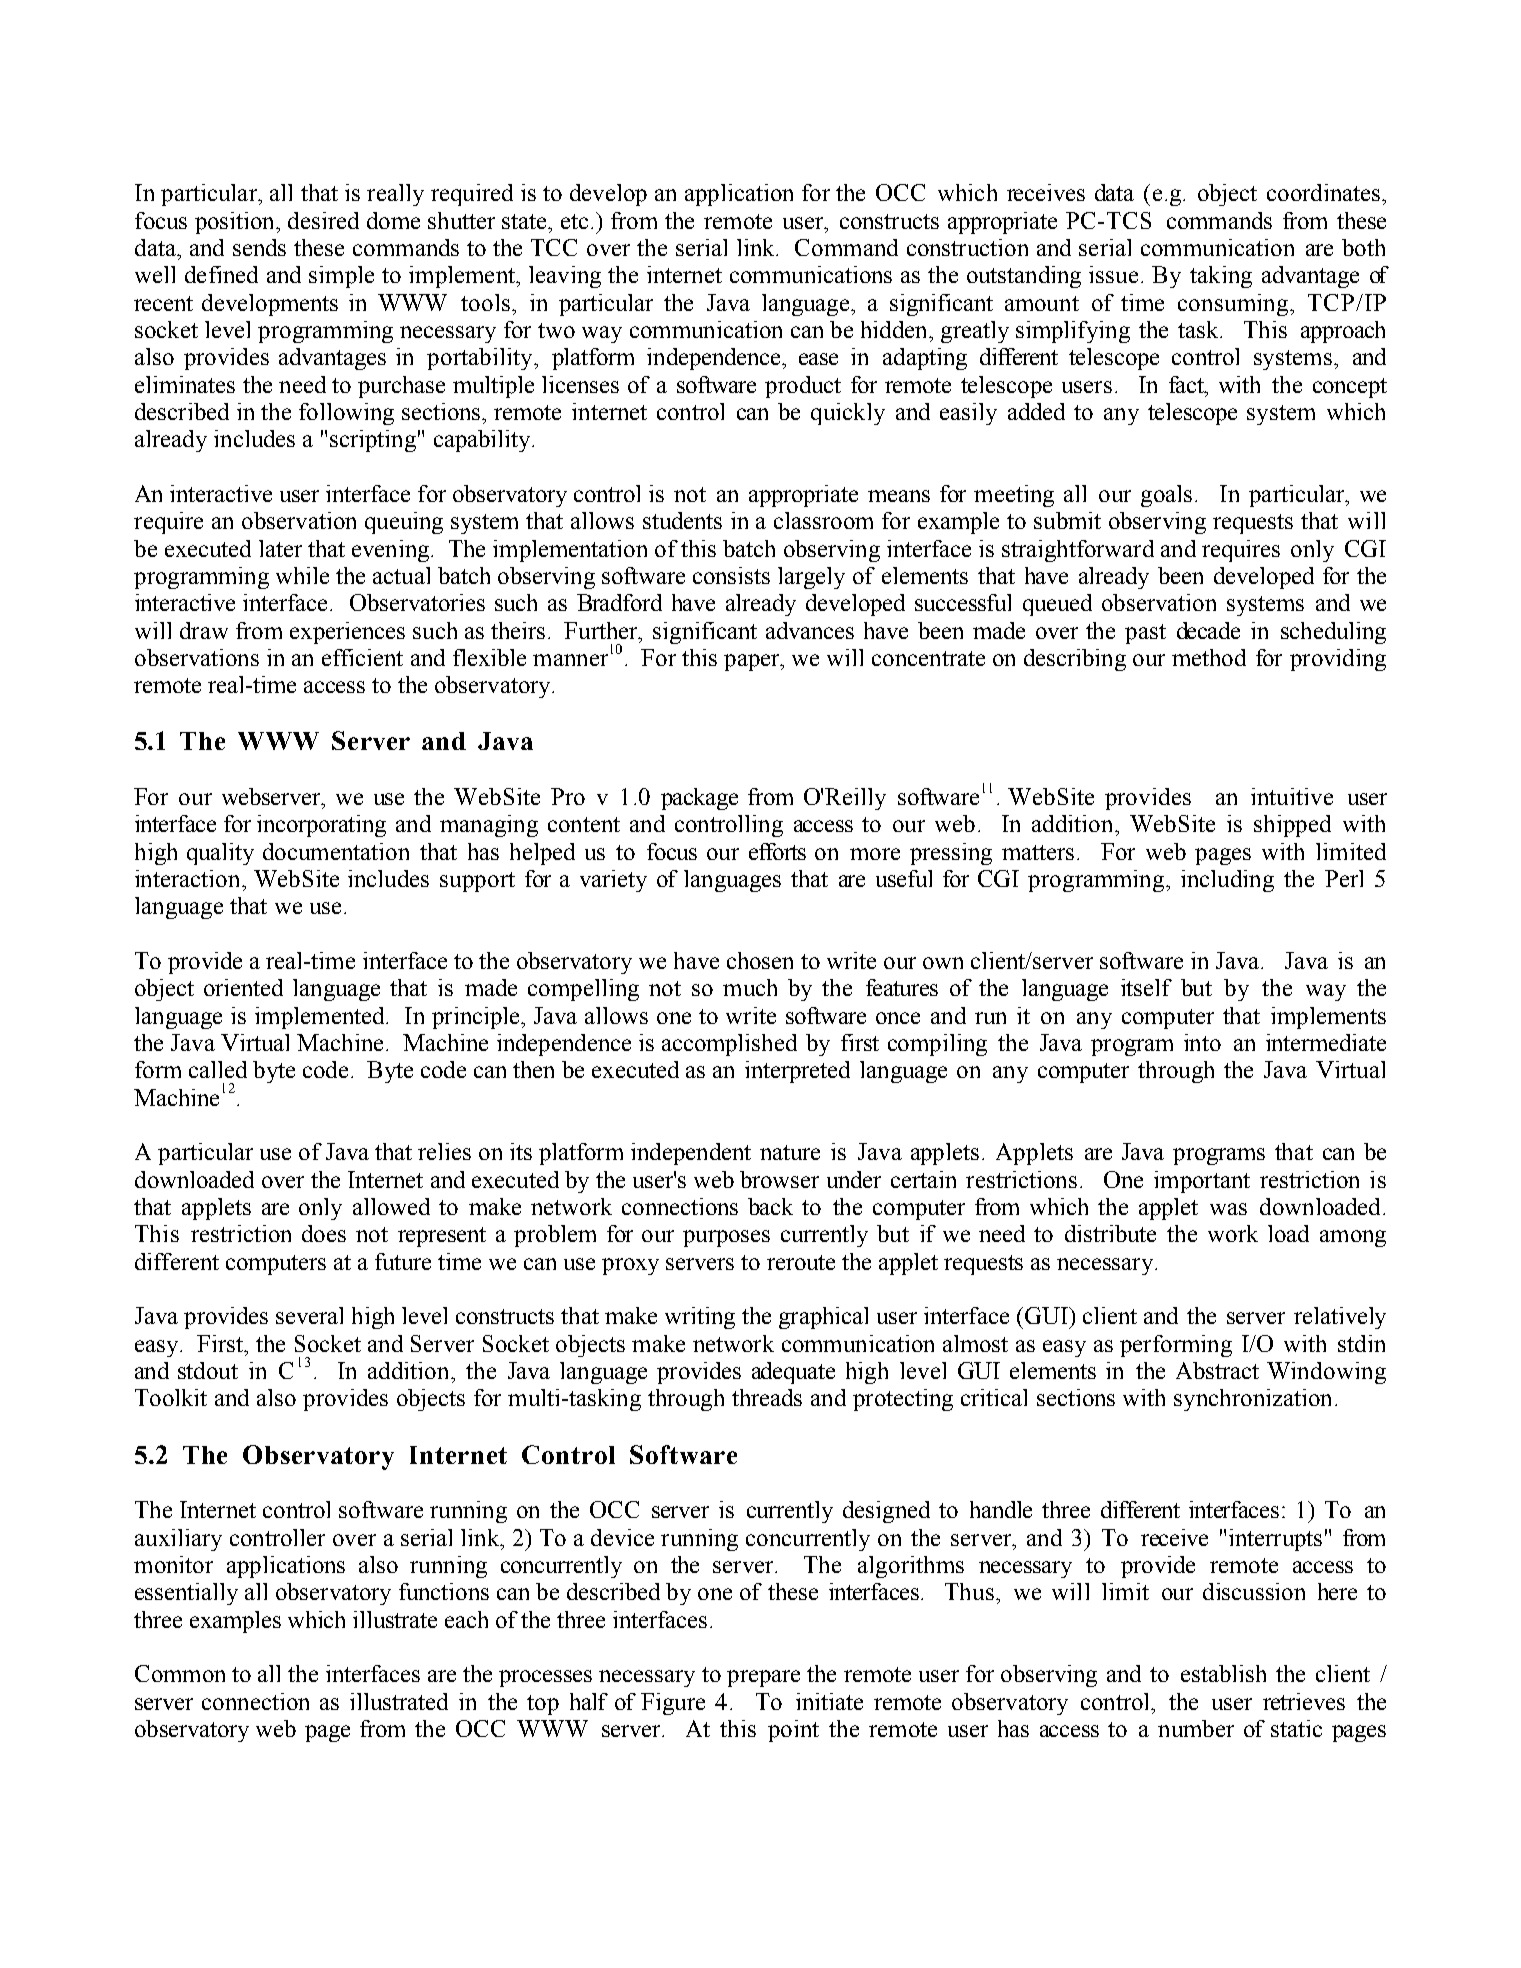  Describe the element at coordinates (1217, 1370) in the screenshot. I see `Abstract` at that location.
